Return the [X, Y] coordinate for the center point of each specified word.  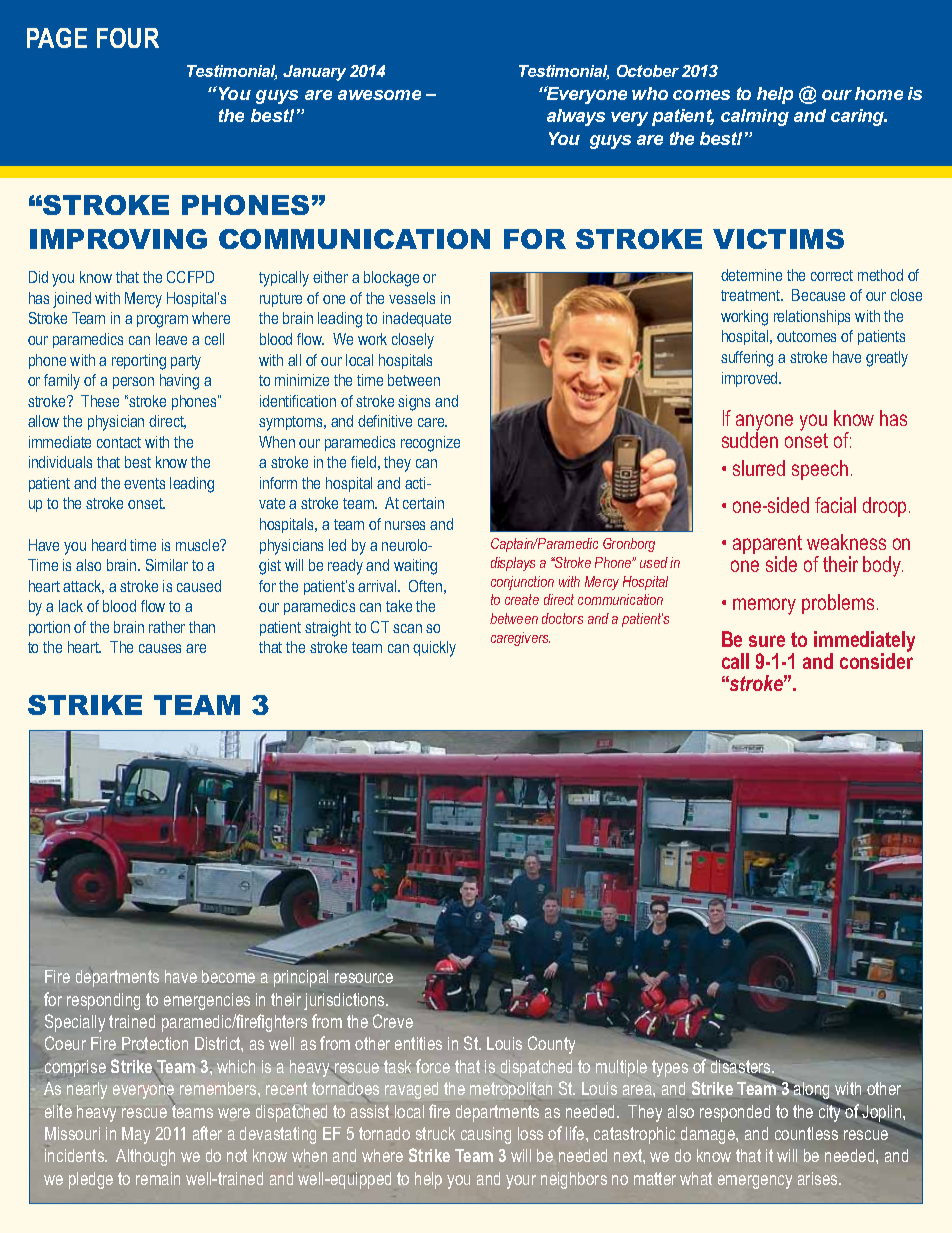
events [144, 483]
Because [818, 295]
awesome [379, 95]
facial [835, 505]
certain [423, 503]
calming [755, 117]
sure [767, 641]
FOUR [128, 38]
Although [145, 1157]
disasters [741, 1066]
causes [160, 648]
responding [103, 1001]
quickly [434, 649]
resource [364, 978]
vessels [412, 298]
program [162, 321]
